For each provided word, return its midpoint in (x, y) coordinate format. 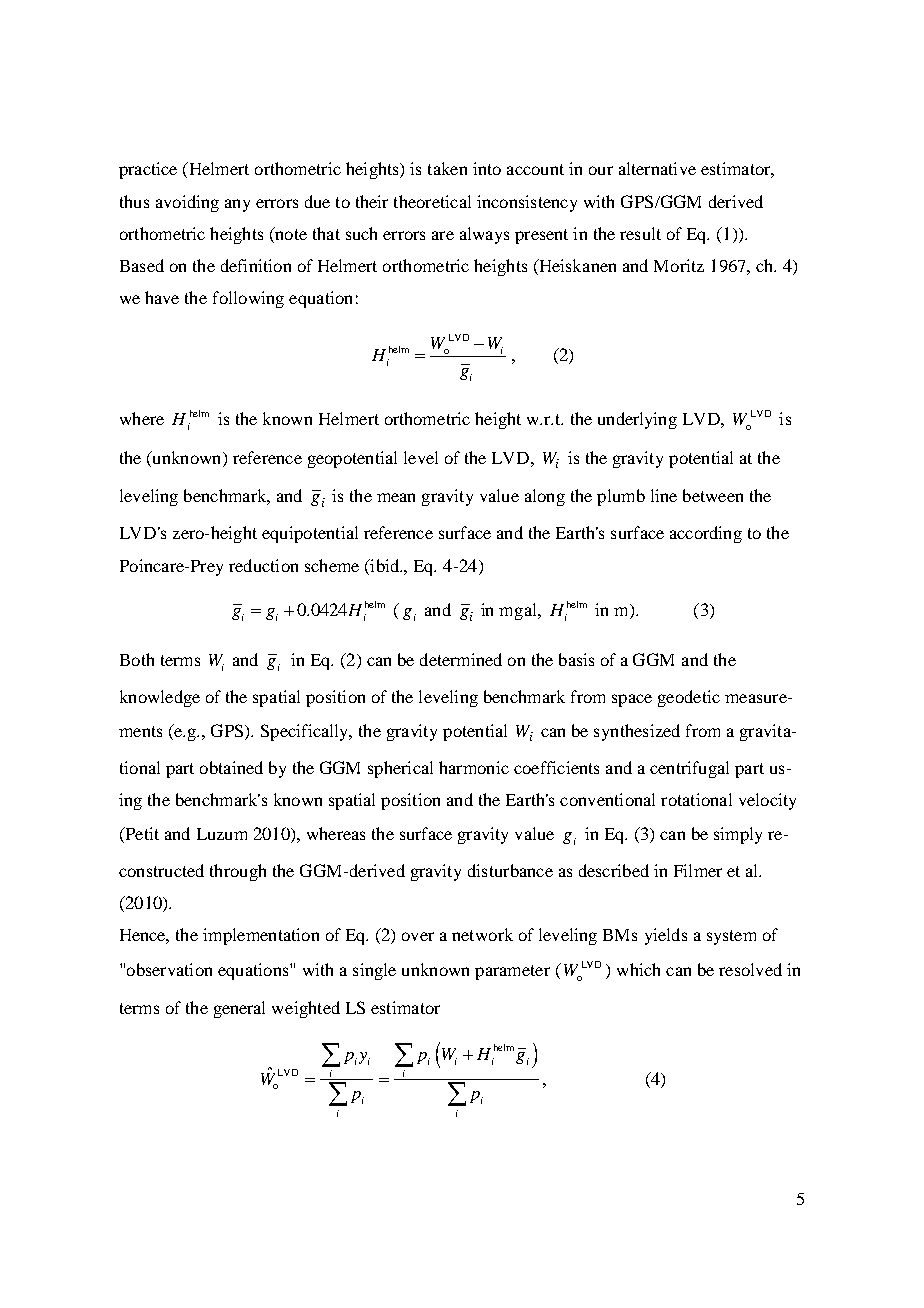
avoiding (187, 203)
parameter (512, 972)
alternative (657, 168)
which (638, 969)
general (239, 1009)
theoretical (432, 201)
